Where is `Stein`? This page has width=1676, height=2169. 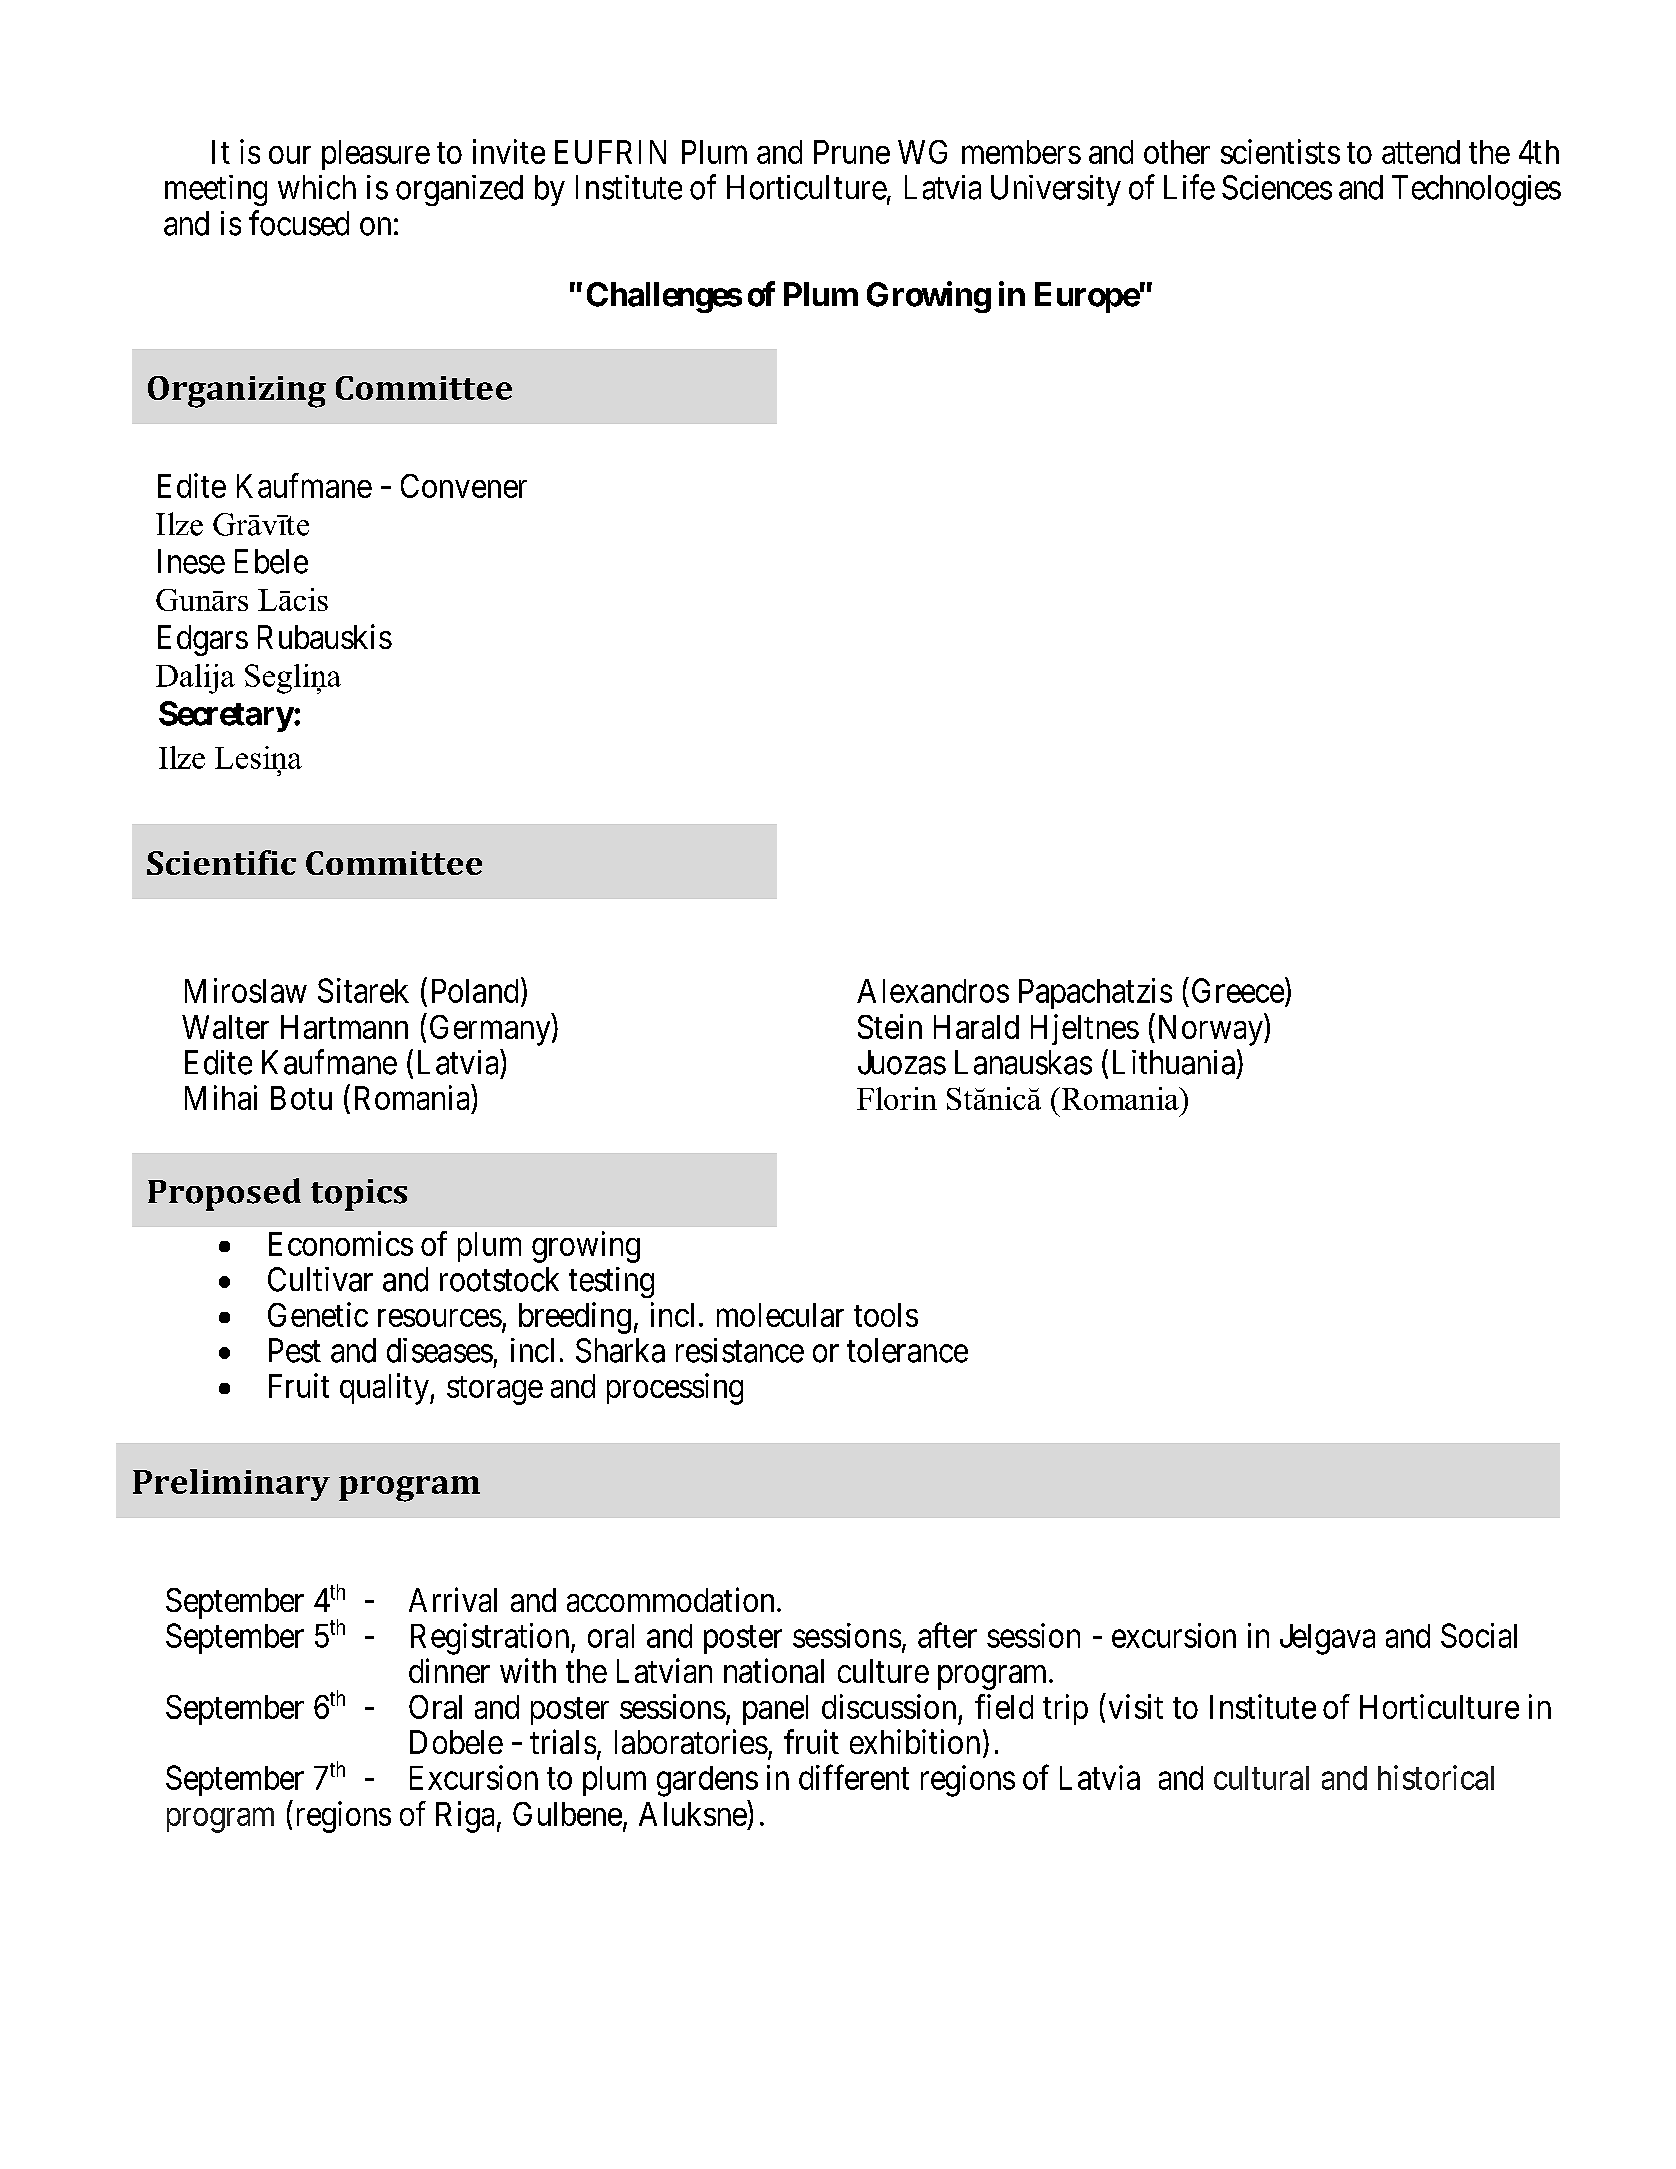
Stein is located at coordinates (890, 1026).
